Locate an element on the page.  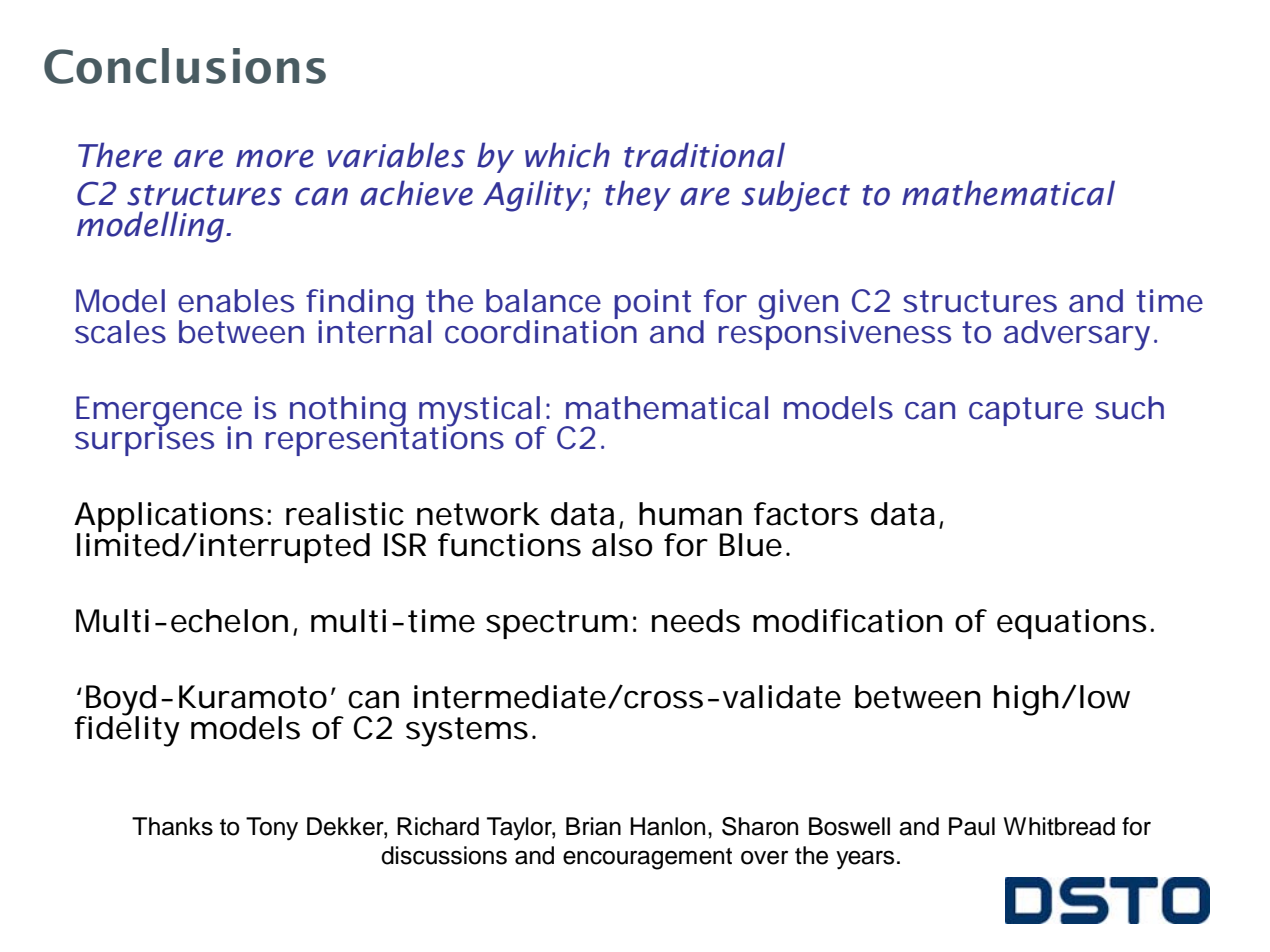
Brian is located at coordinates (593, 826).
